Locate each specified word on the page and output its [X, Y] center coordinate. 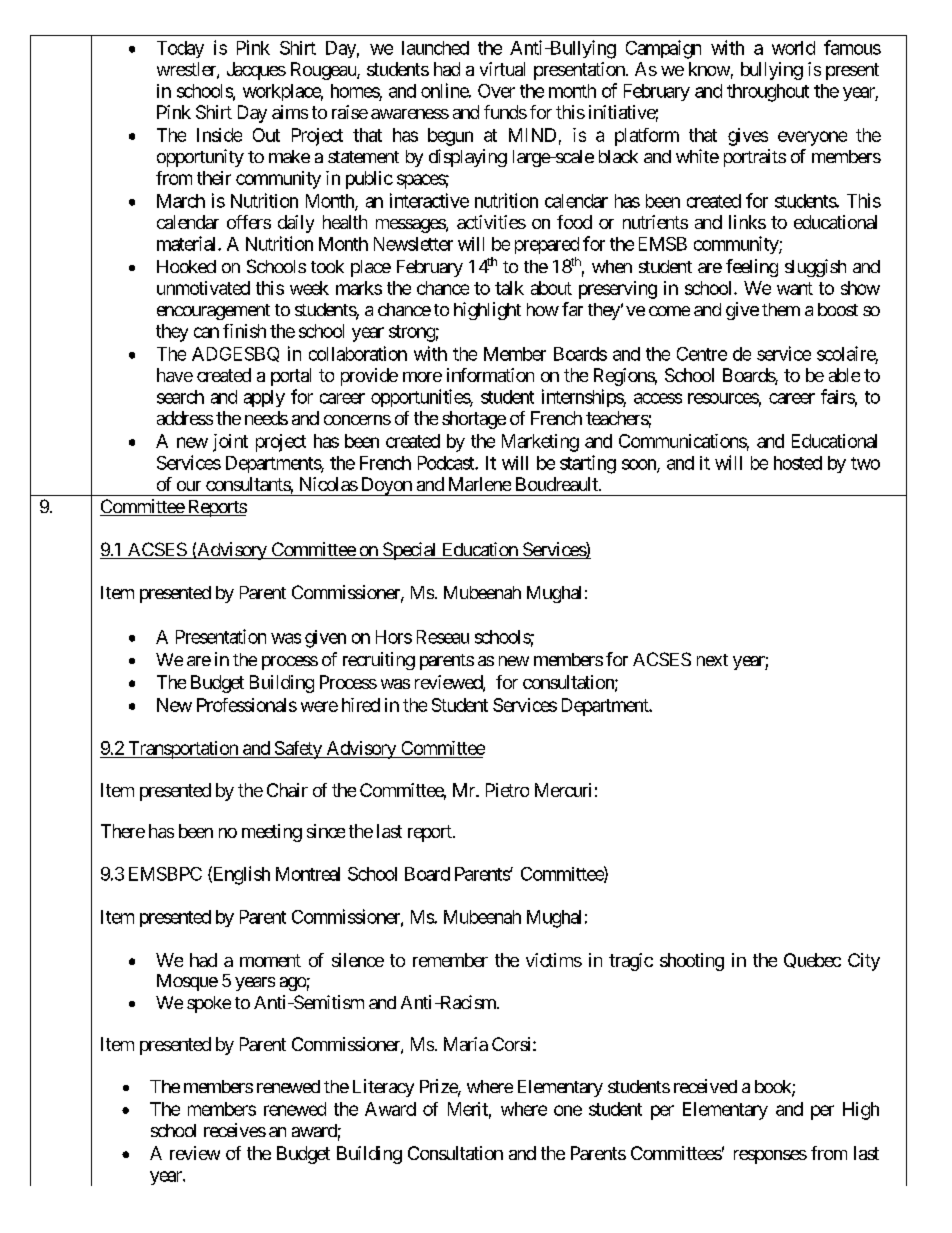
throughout [768, 93]
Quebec [812, 960]
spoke [209, 1004]
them [781, 309]
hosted [798, 463]
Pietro [507, 790]
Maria [466, 1044]
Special [409, 551]
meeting [272, 833]
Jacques [256, 71]
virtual [502, 69]
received [705, 1086]
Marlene [480, 484]
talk [509, 288]
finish [244, 331]
